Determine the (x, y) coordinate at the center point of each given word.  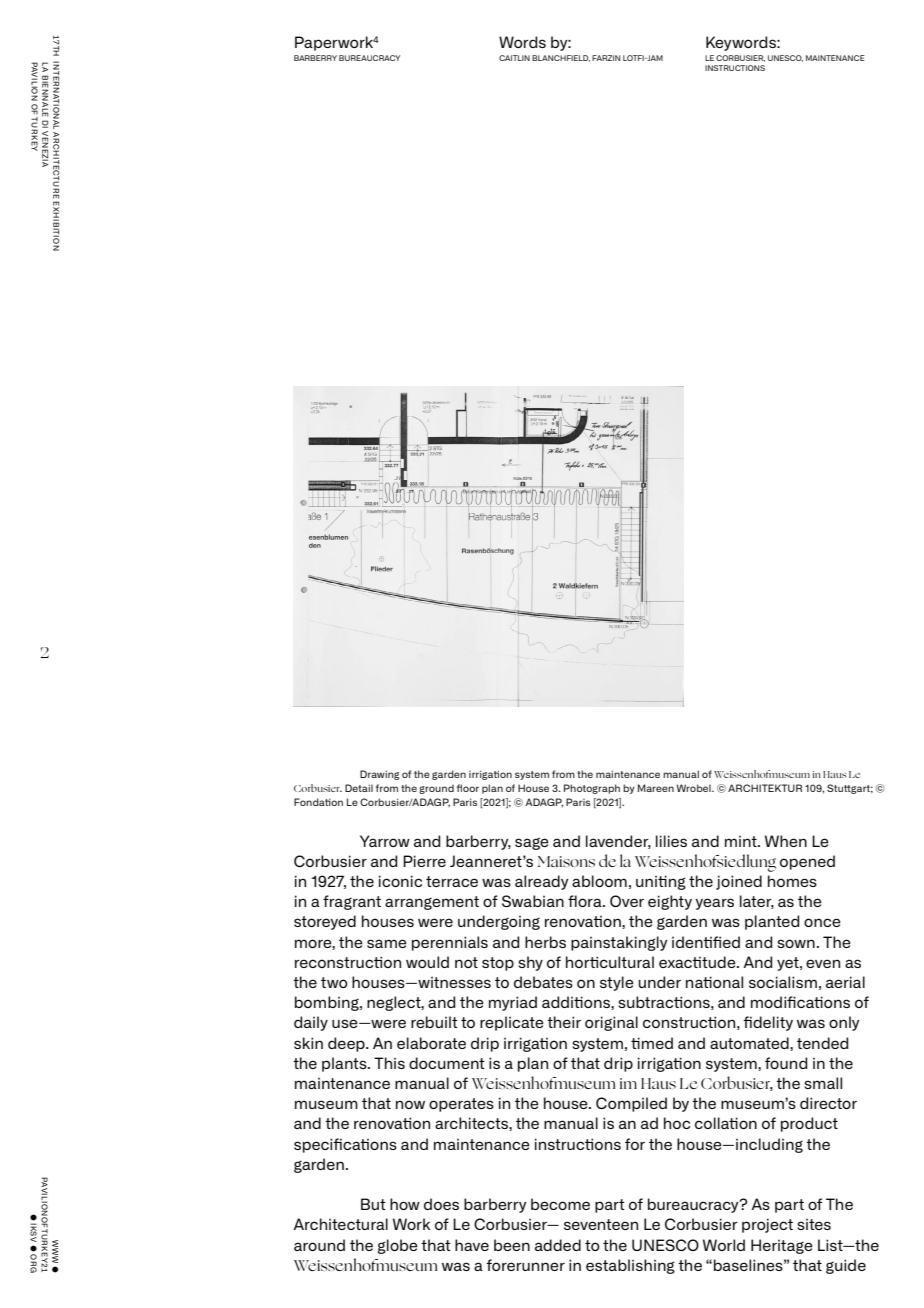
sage (532, 843)
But (373, 1204)
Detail (359, 788)
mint (742, 841)
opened (807, 862)
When (786, 841)
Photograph (592, 789)
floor (468, 788)
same (387, 943)
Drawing (380, 775)
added (558, 1245)
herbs (545, 942)
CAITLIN (514, 58)
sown (796, 943)
